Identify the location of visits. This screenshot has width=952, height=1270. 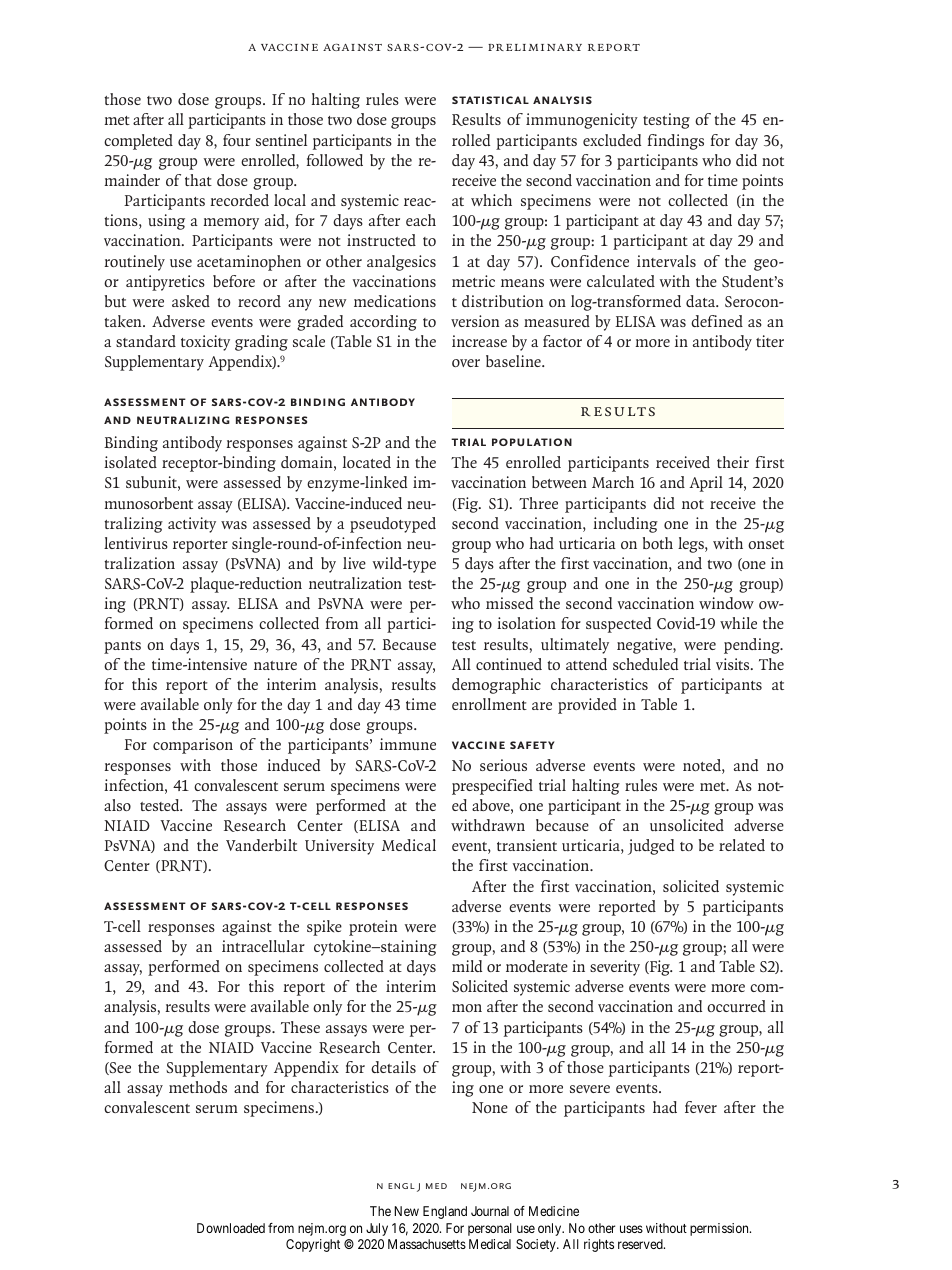
(734, 664).
